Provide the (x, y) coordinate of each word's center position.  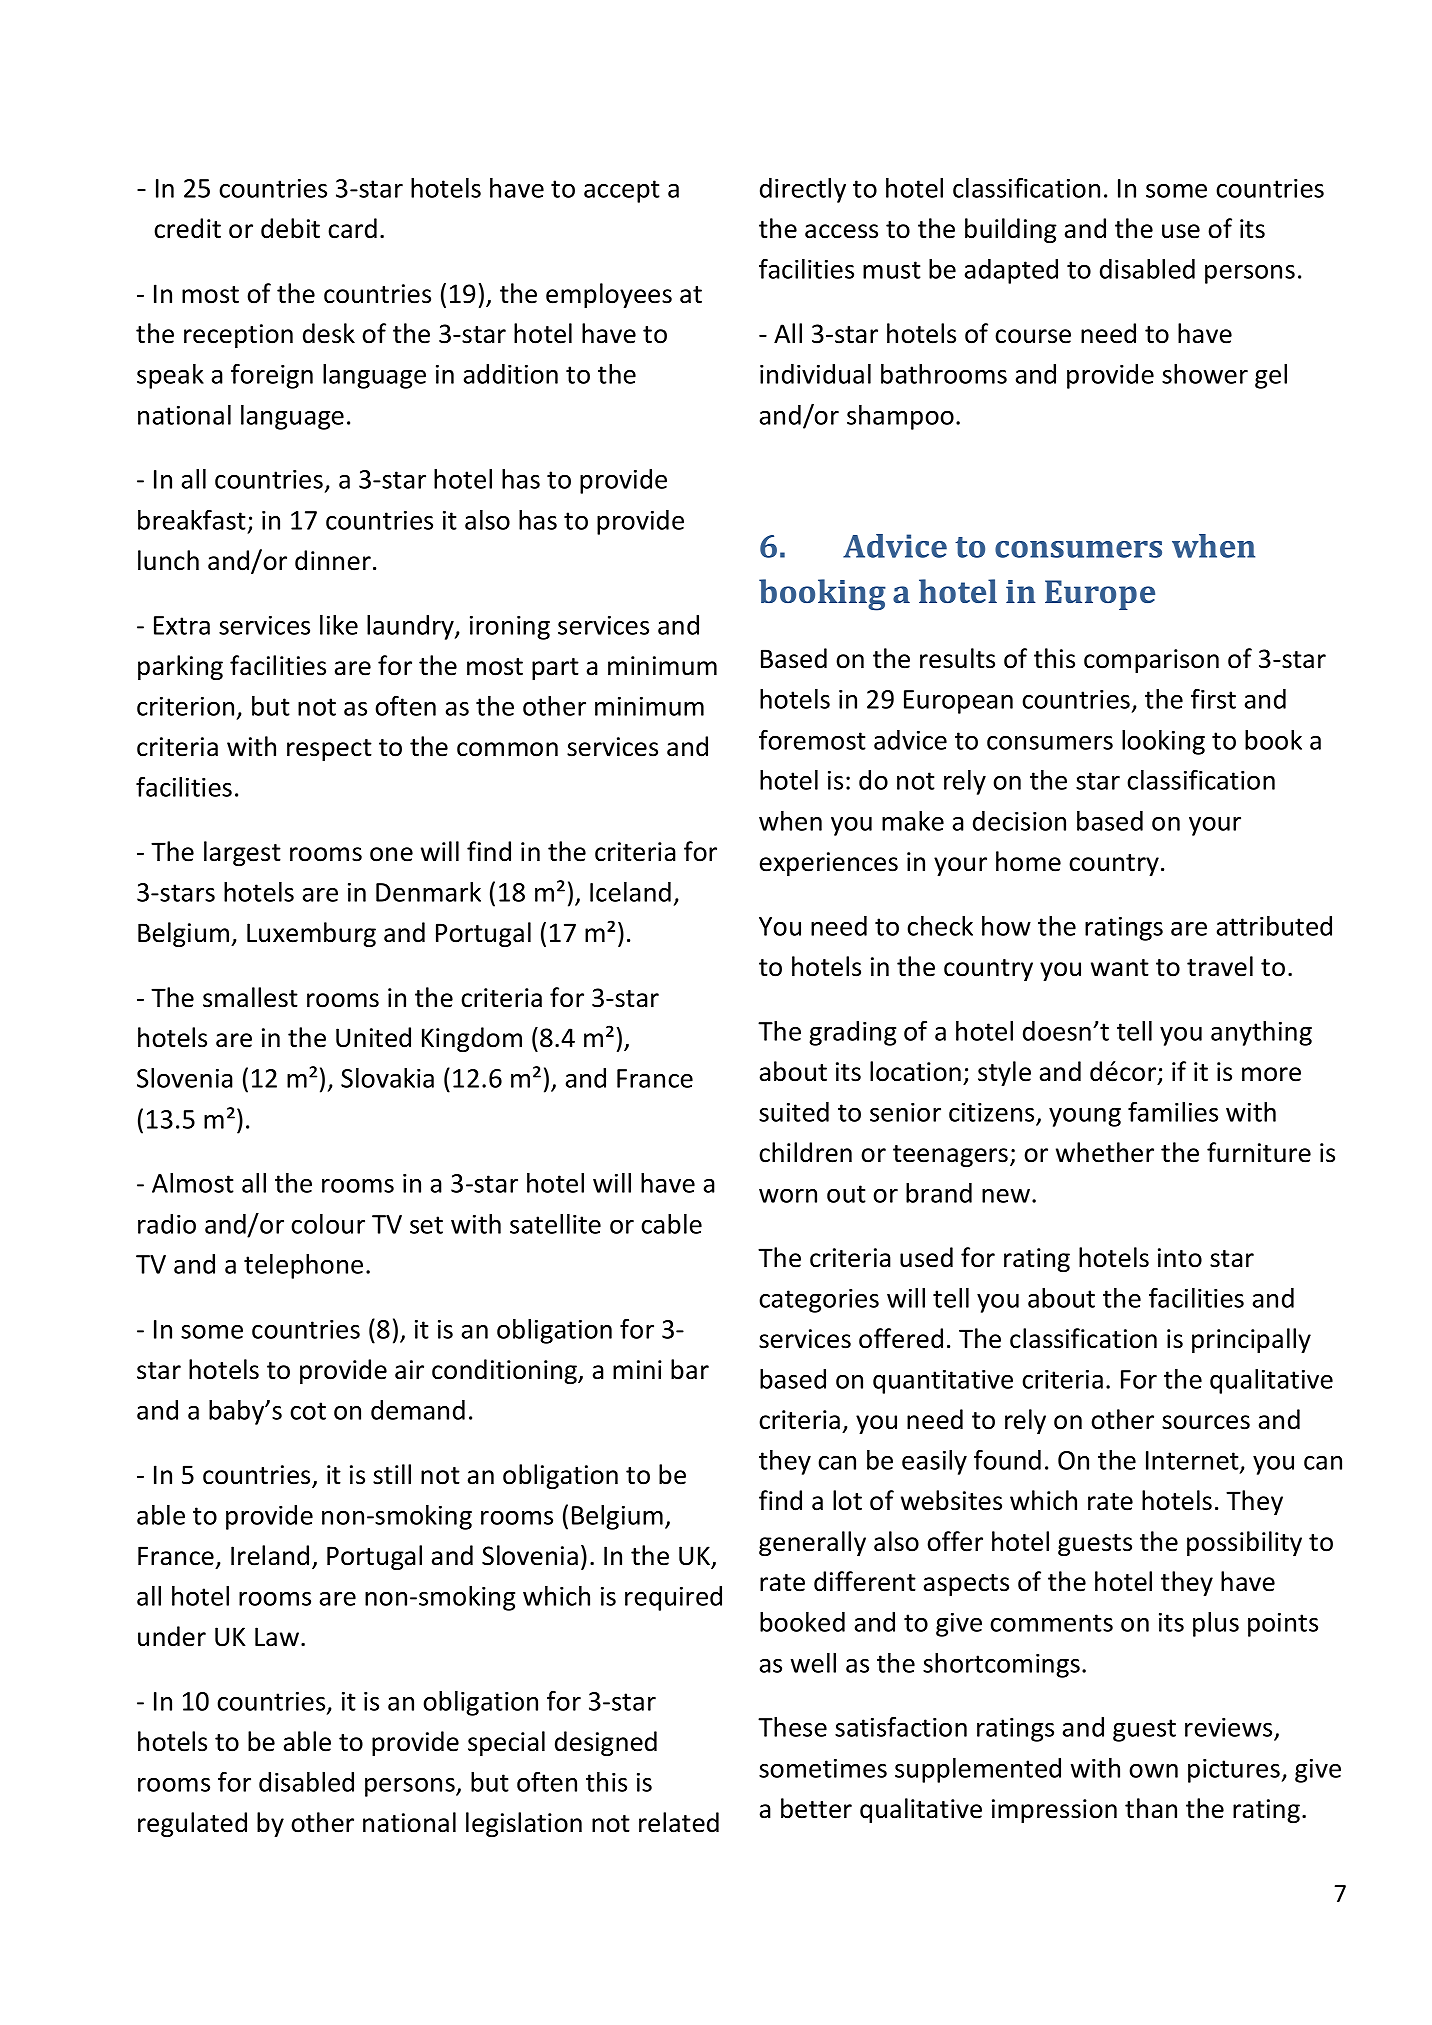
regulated (192, 1824)
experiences (829, 864)
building (1011, 230)
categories (819, 1301)
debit (290, 228)
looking (1163, 742)
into (1180, 1258)
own (1153, 1771)
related (679, 1822)
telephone (303, 1266)
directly (803, 190)
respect (329, 750)
